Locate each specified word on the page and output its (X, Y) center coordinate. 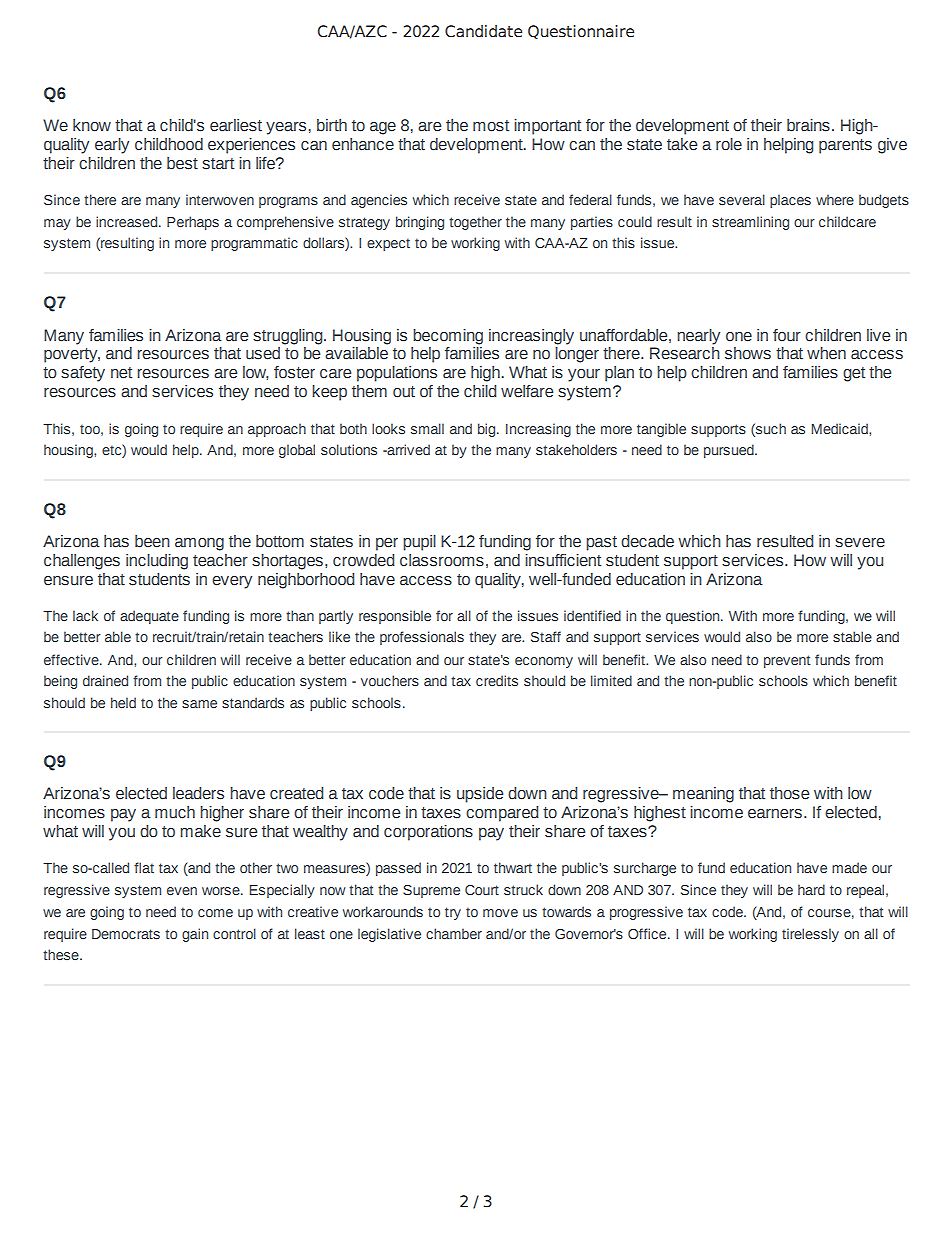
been (152, 541)
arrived (407, 449)
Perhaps (193, 223)
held (123, 702)
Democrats (126, 934)
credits (497, 680)
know (92, 125)
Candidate (483, 31)
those (789, 793)
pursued (730, 451)
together (475, 223)
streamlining (750, 223)
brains (808, 125)
